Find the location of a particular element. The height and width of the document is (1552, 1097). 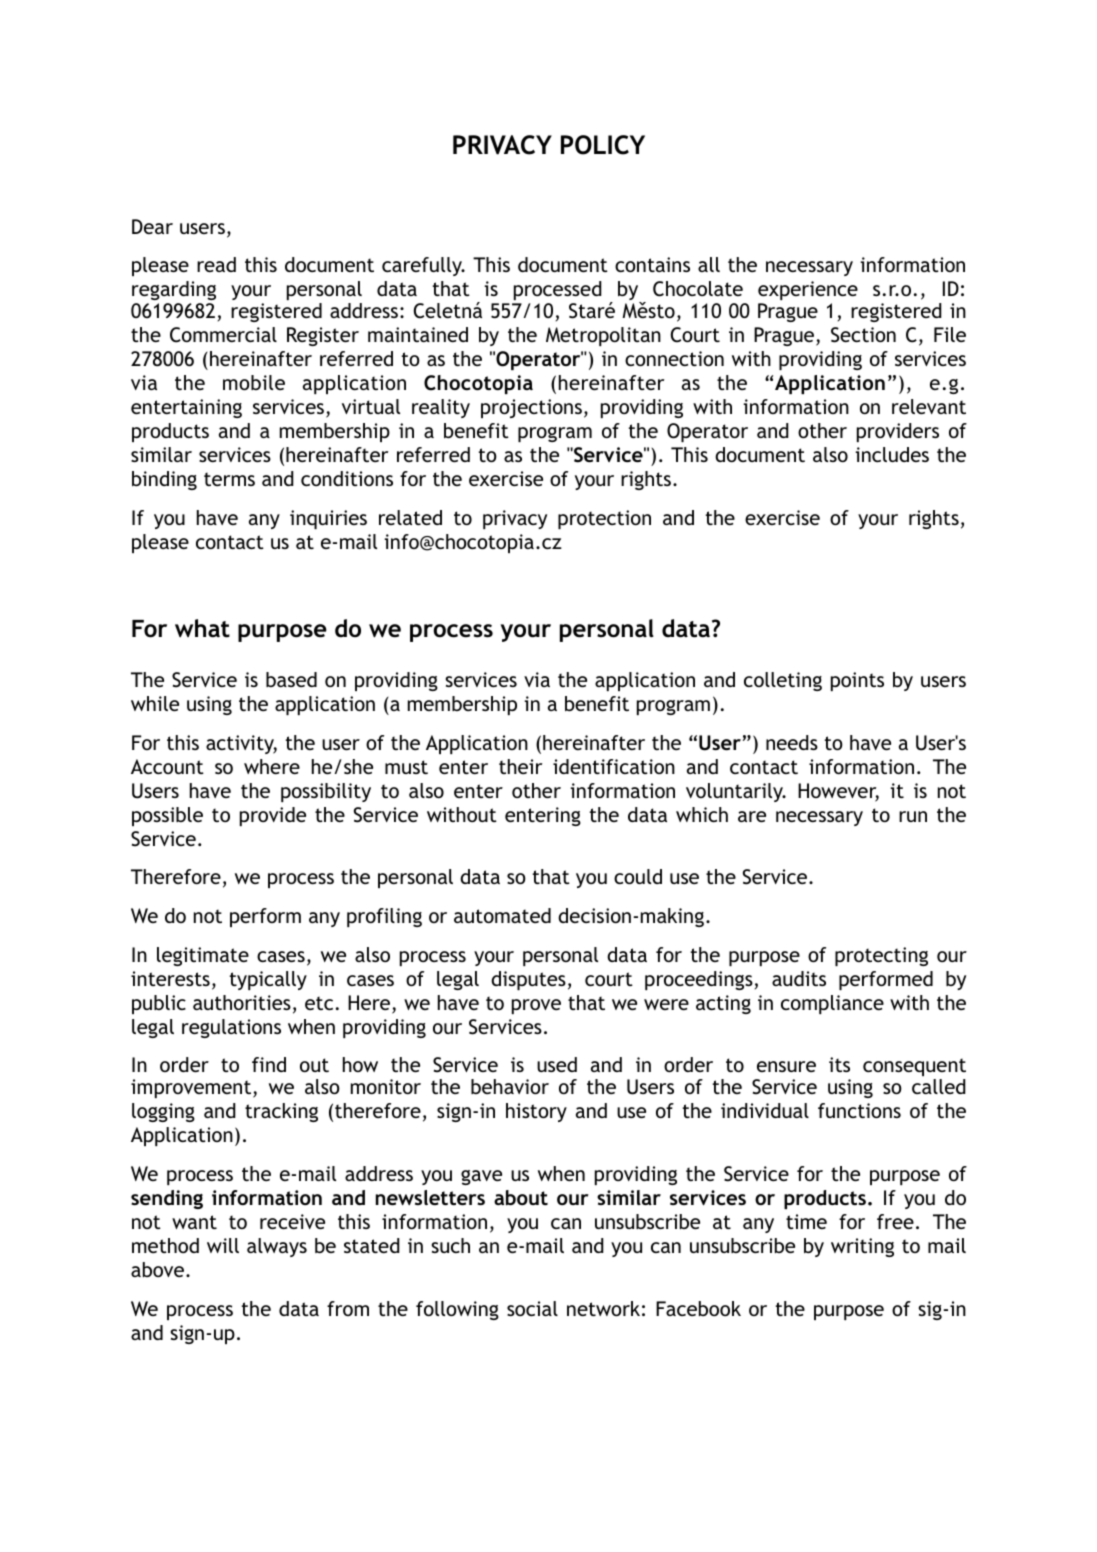

always is located at coordinates (277, 1247).
